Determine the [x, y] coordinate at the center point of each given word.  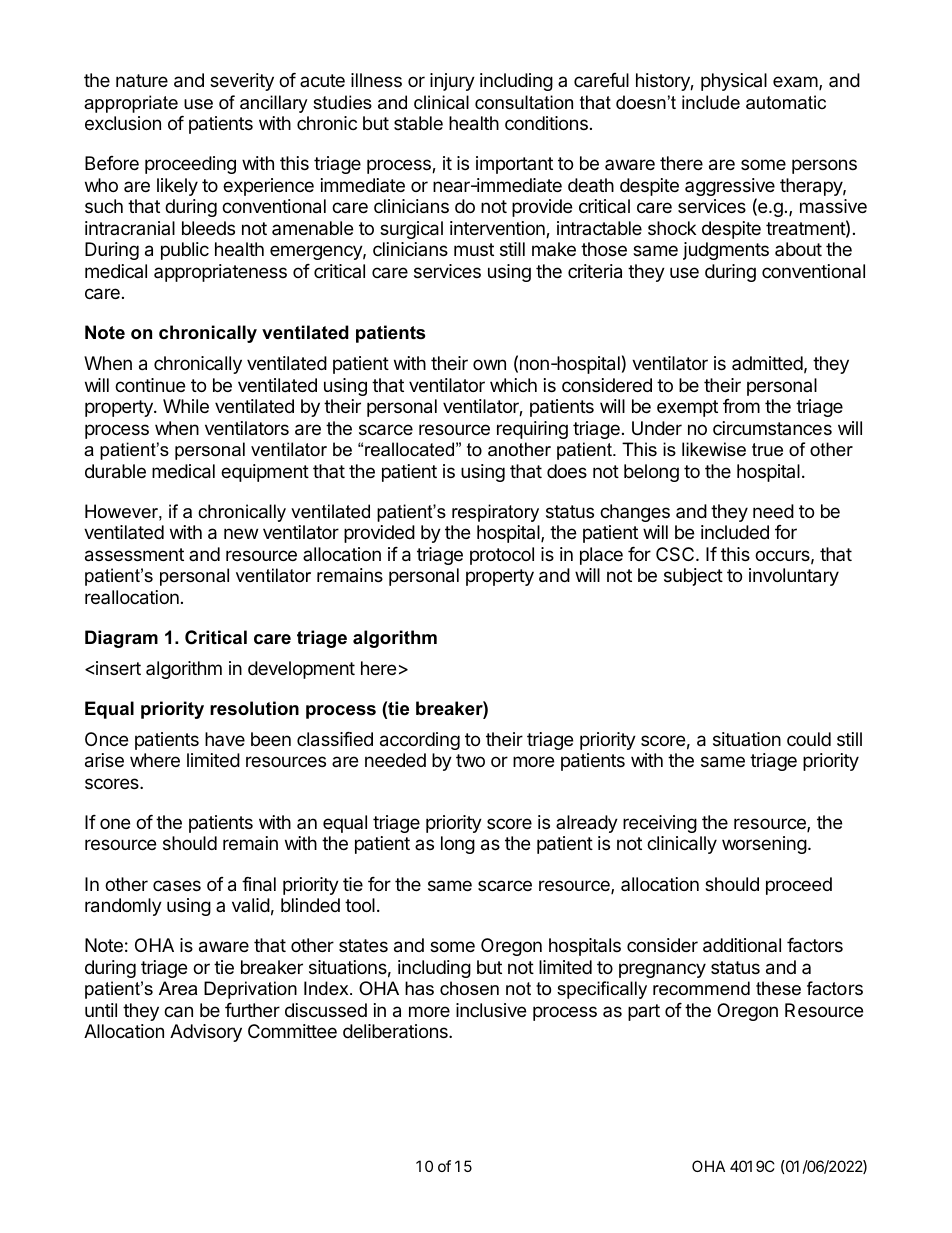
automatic [786, 102]
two [470, 760]
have [225, 739]
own [489, 364]
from [741, 406]
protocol [502, 556]
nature [142, 80]
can [178, 1012]
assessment [134, 555]
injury [452, 82]
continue [150, 385]
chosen [469, 988]
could [809, 739]
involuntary [794, 577]
